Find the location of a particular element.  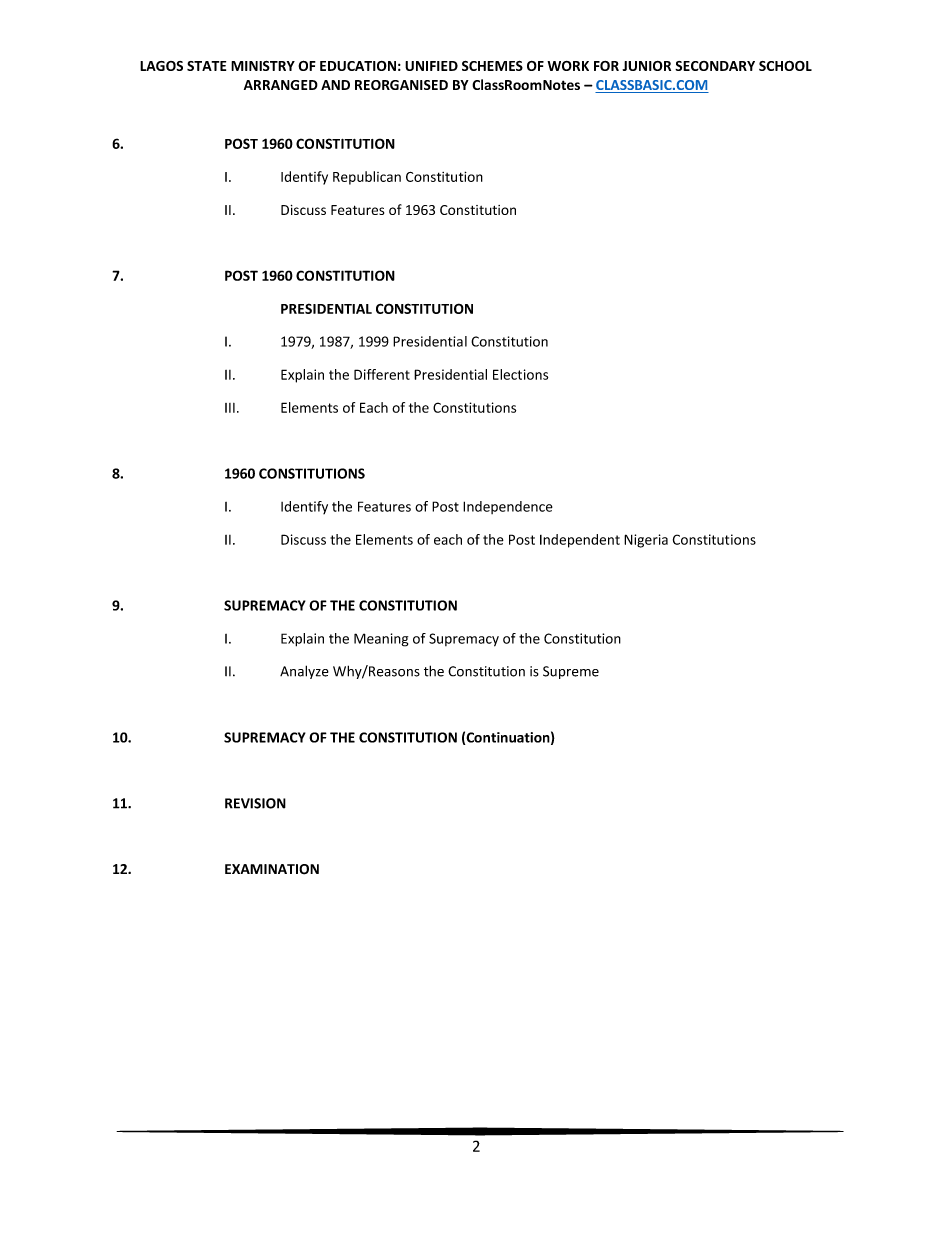

REVISION is located at coordinates (255, 803).
